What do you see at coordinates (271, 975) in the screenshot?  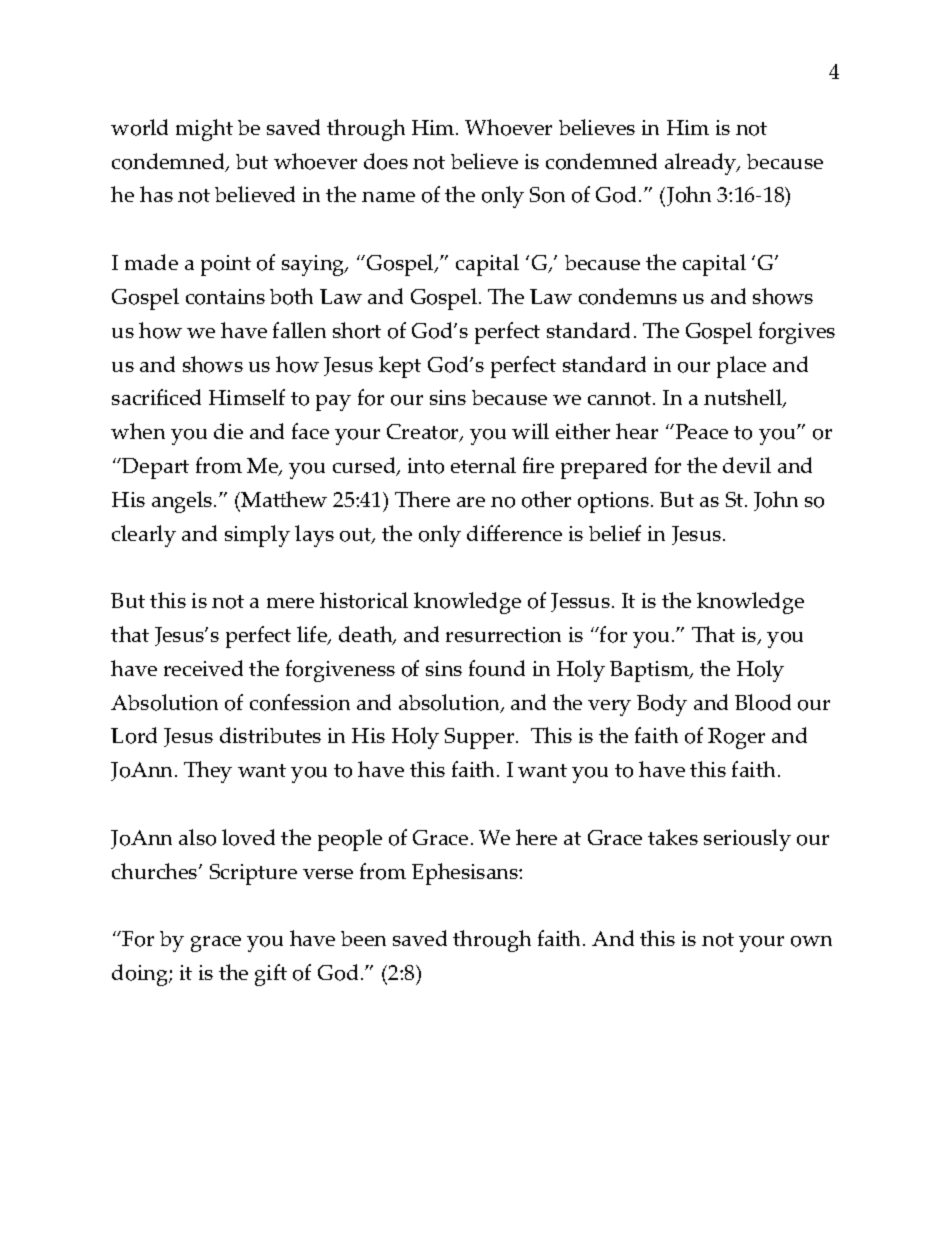 I see `gift` at bounding box center [271, 975].
